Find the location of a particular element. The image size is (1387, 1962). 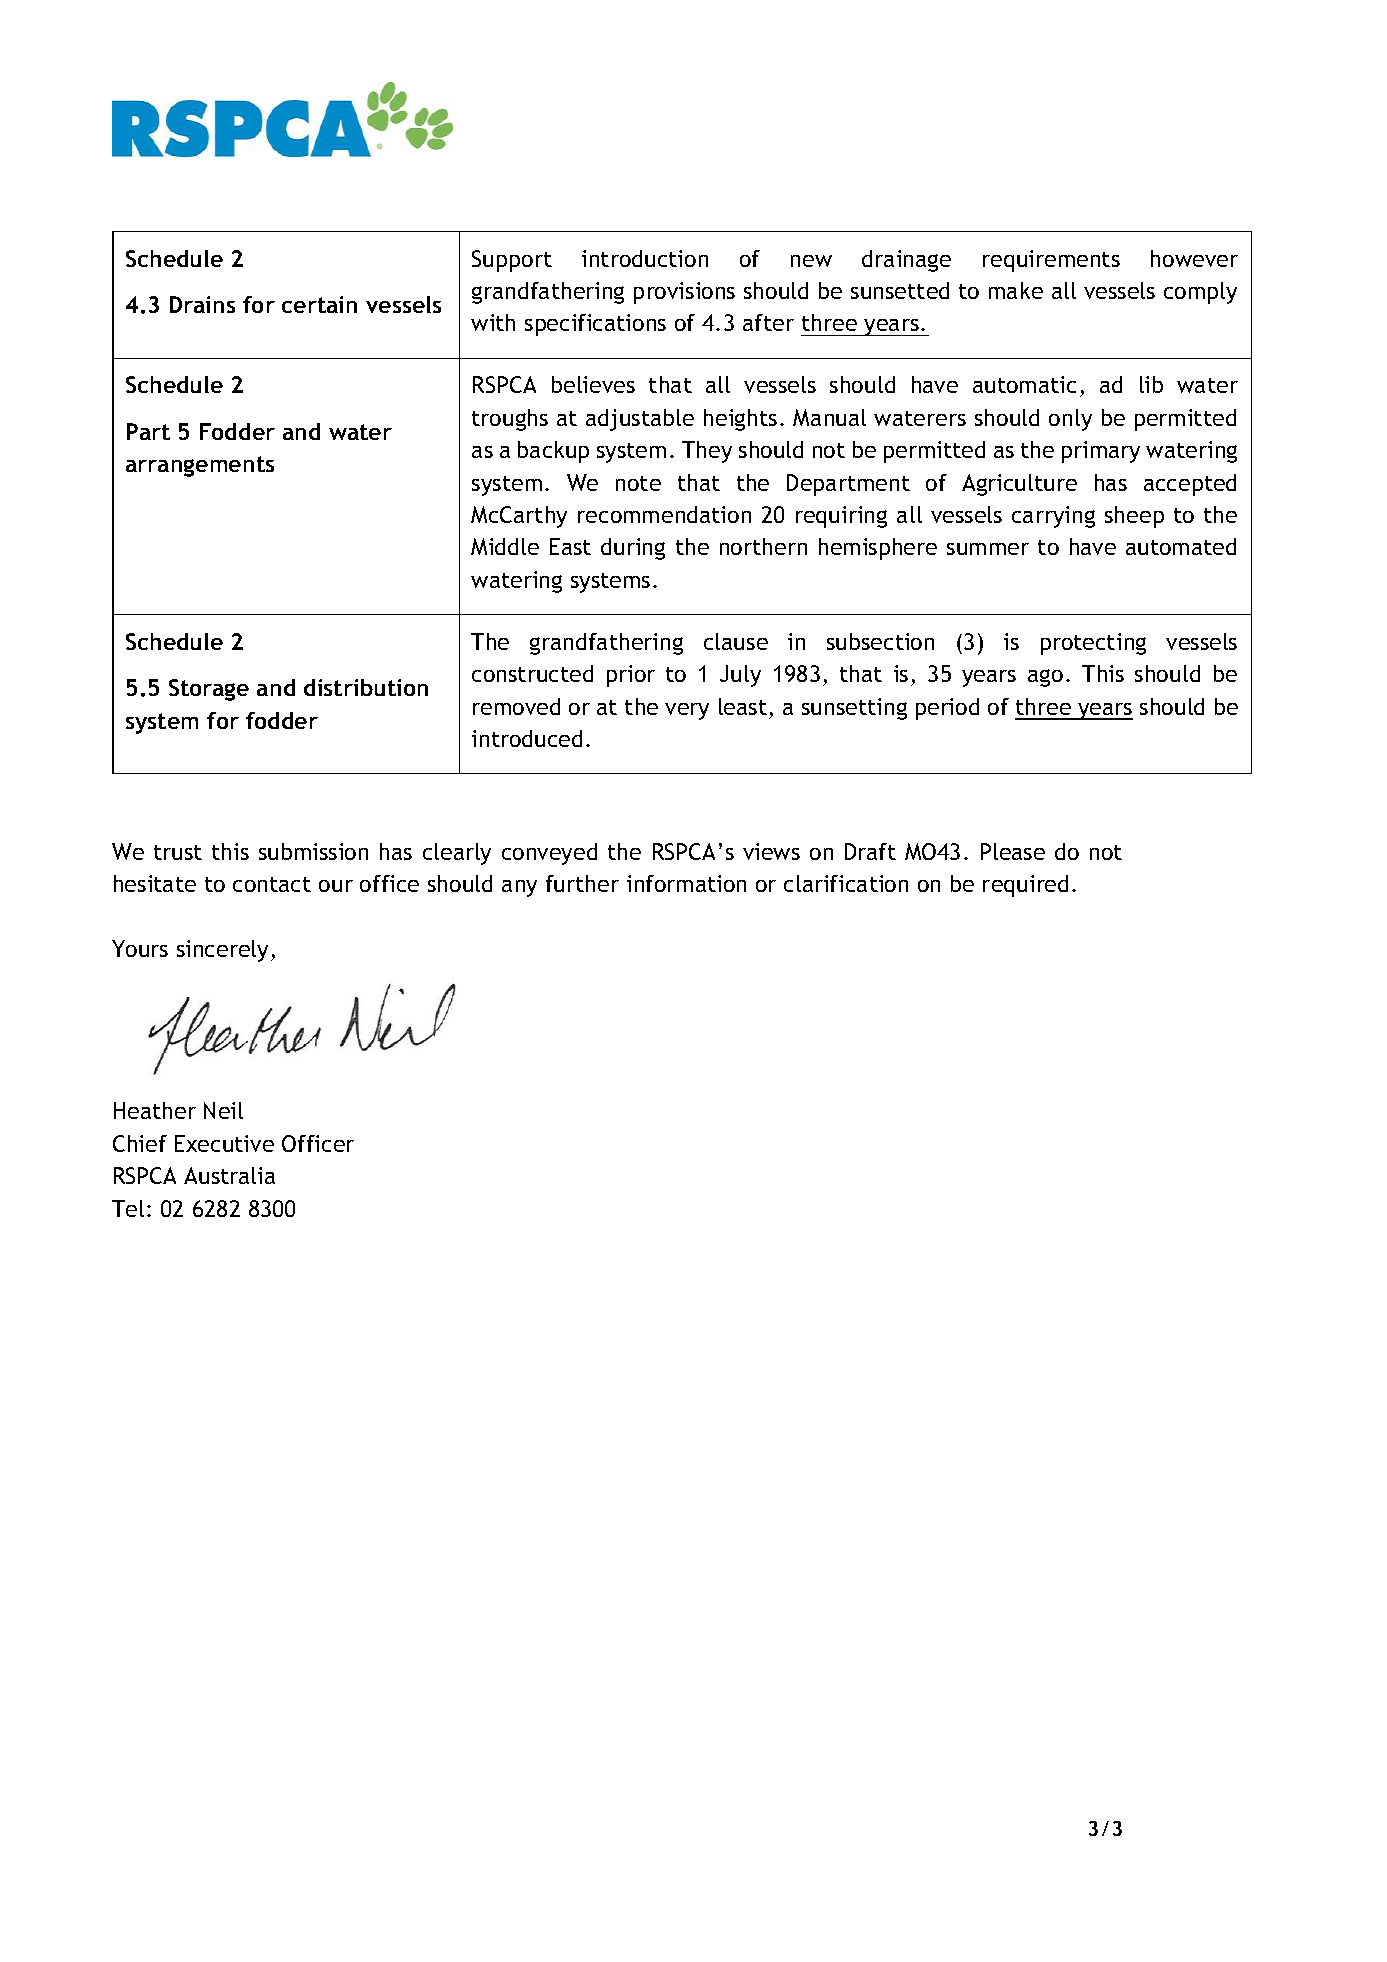

arrangements is located at coordinates (200, 466).
